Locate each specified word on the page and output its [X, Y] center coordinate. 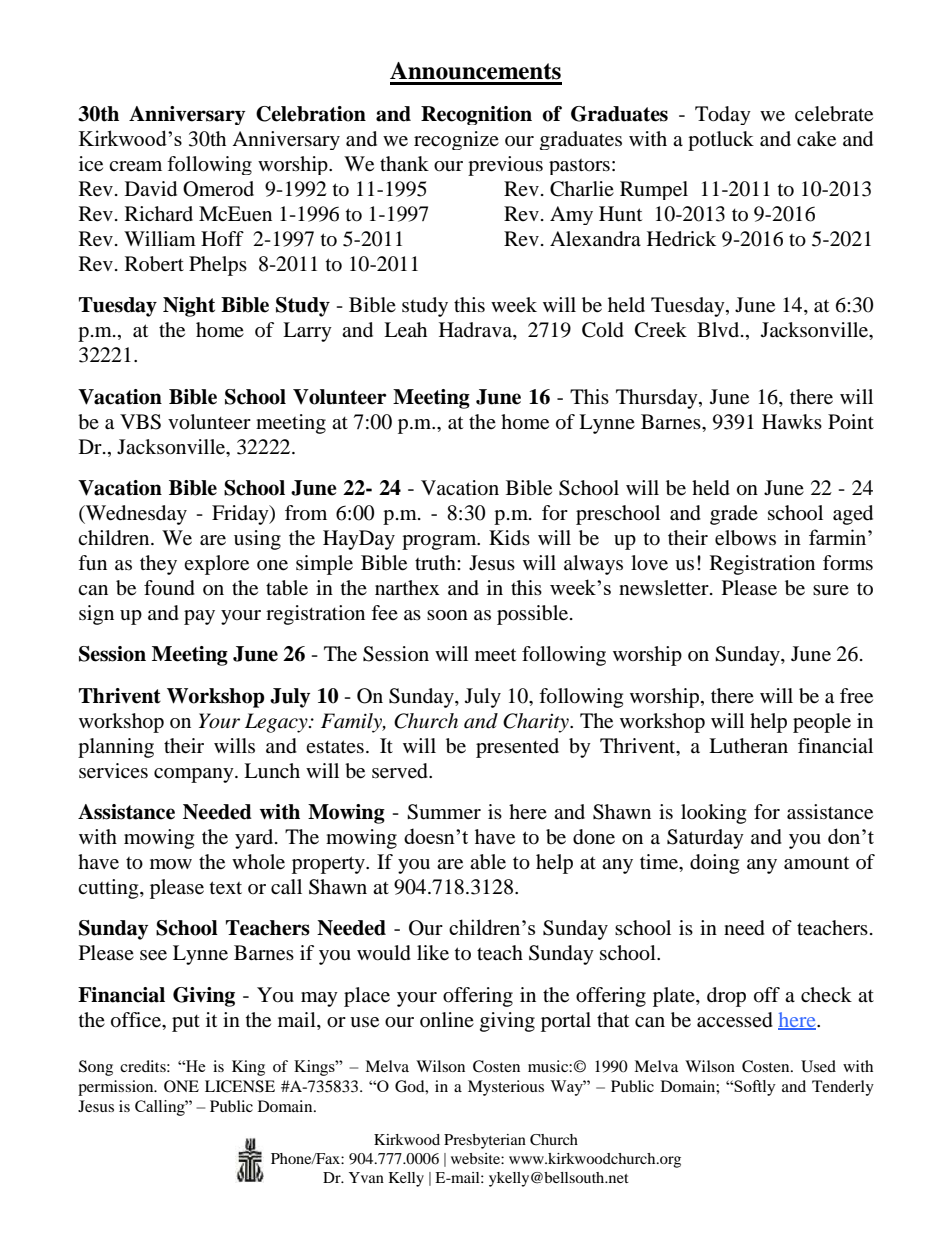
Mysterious [506, 1088]
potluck [721, 141]
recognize [456, 140]
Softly [755, 1088]
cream [135, 166]
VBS [140, 422]
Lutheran [748, 746]
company [195, 775]
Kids [509, 538]
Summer [444, 812]
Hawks [792, 421]
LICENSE [240, 1086]
